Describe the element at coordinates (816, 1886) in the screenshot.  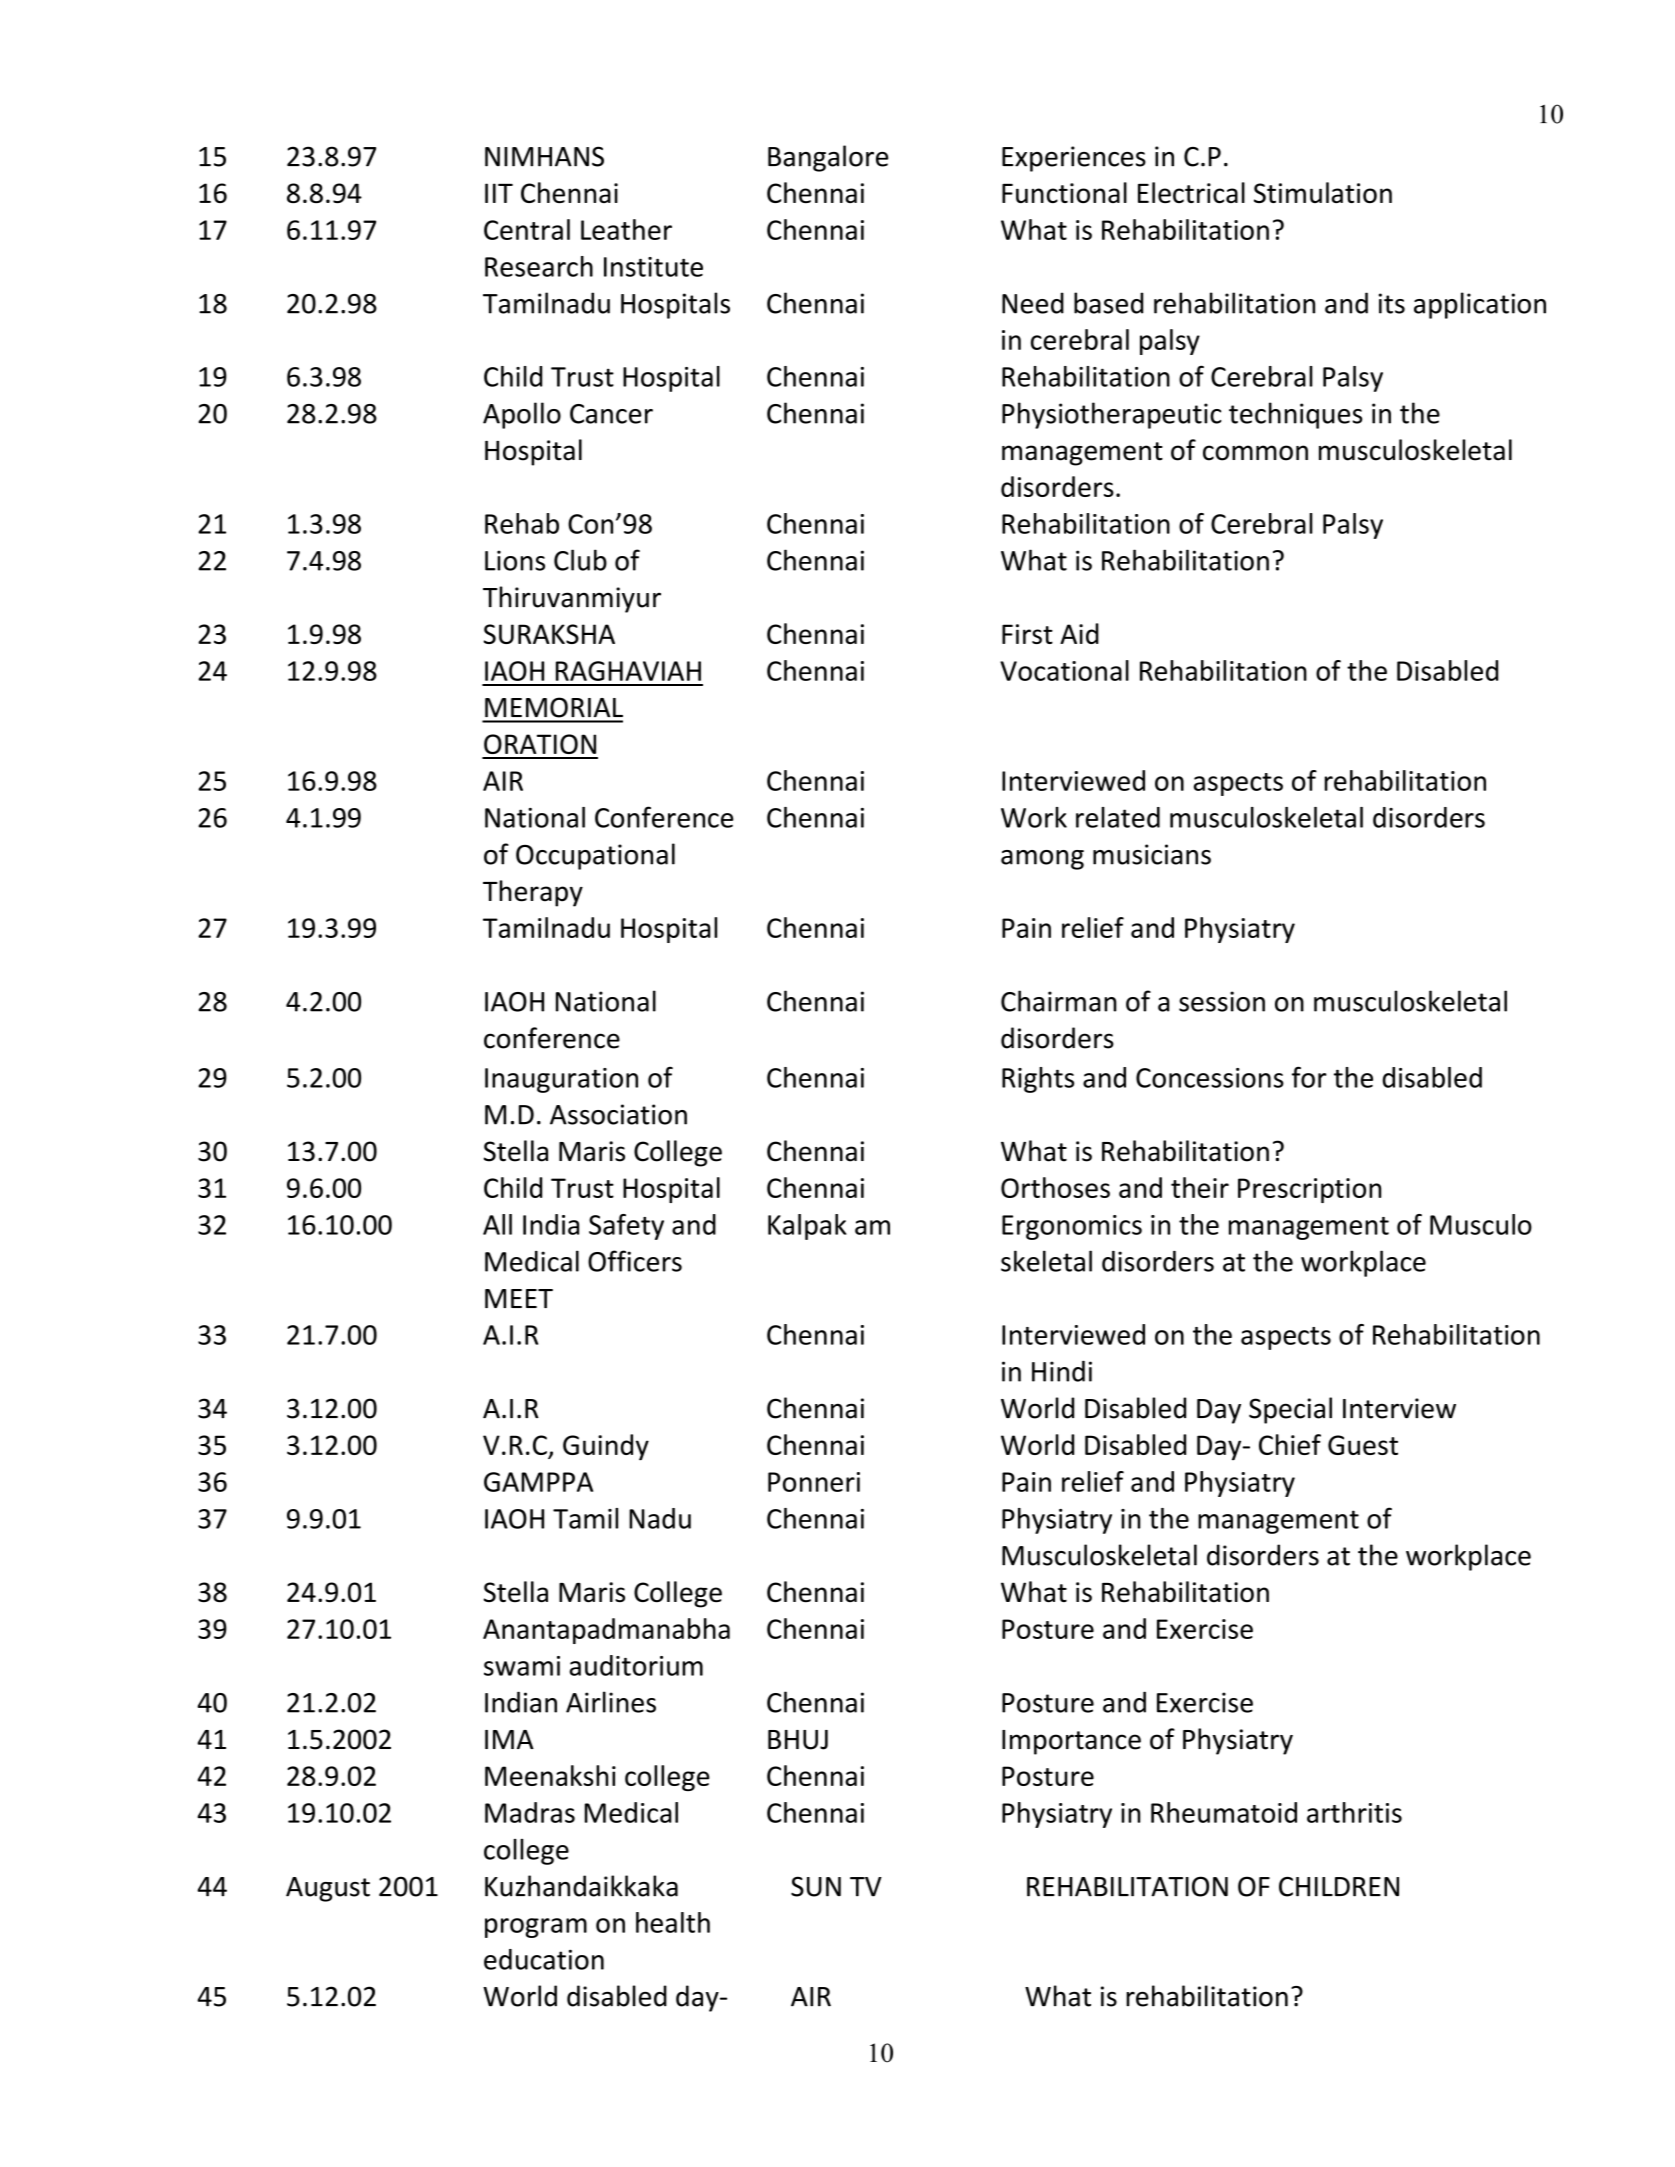
I see `SUN` at that location.
